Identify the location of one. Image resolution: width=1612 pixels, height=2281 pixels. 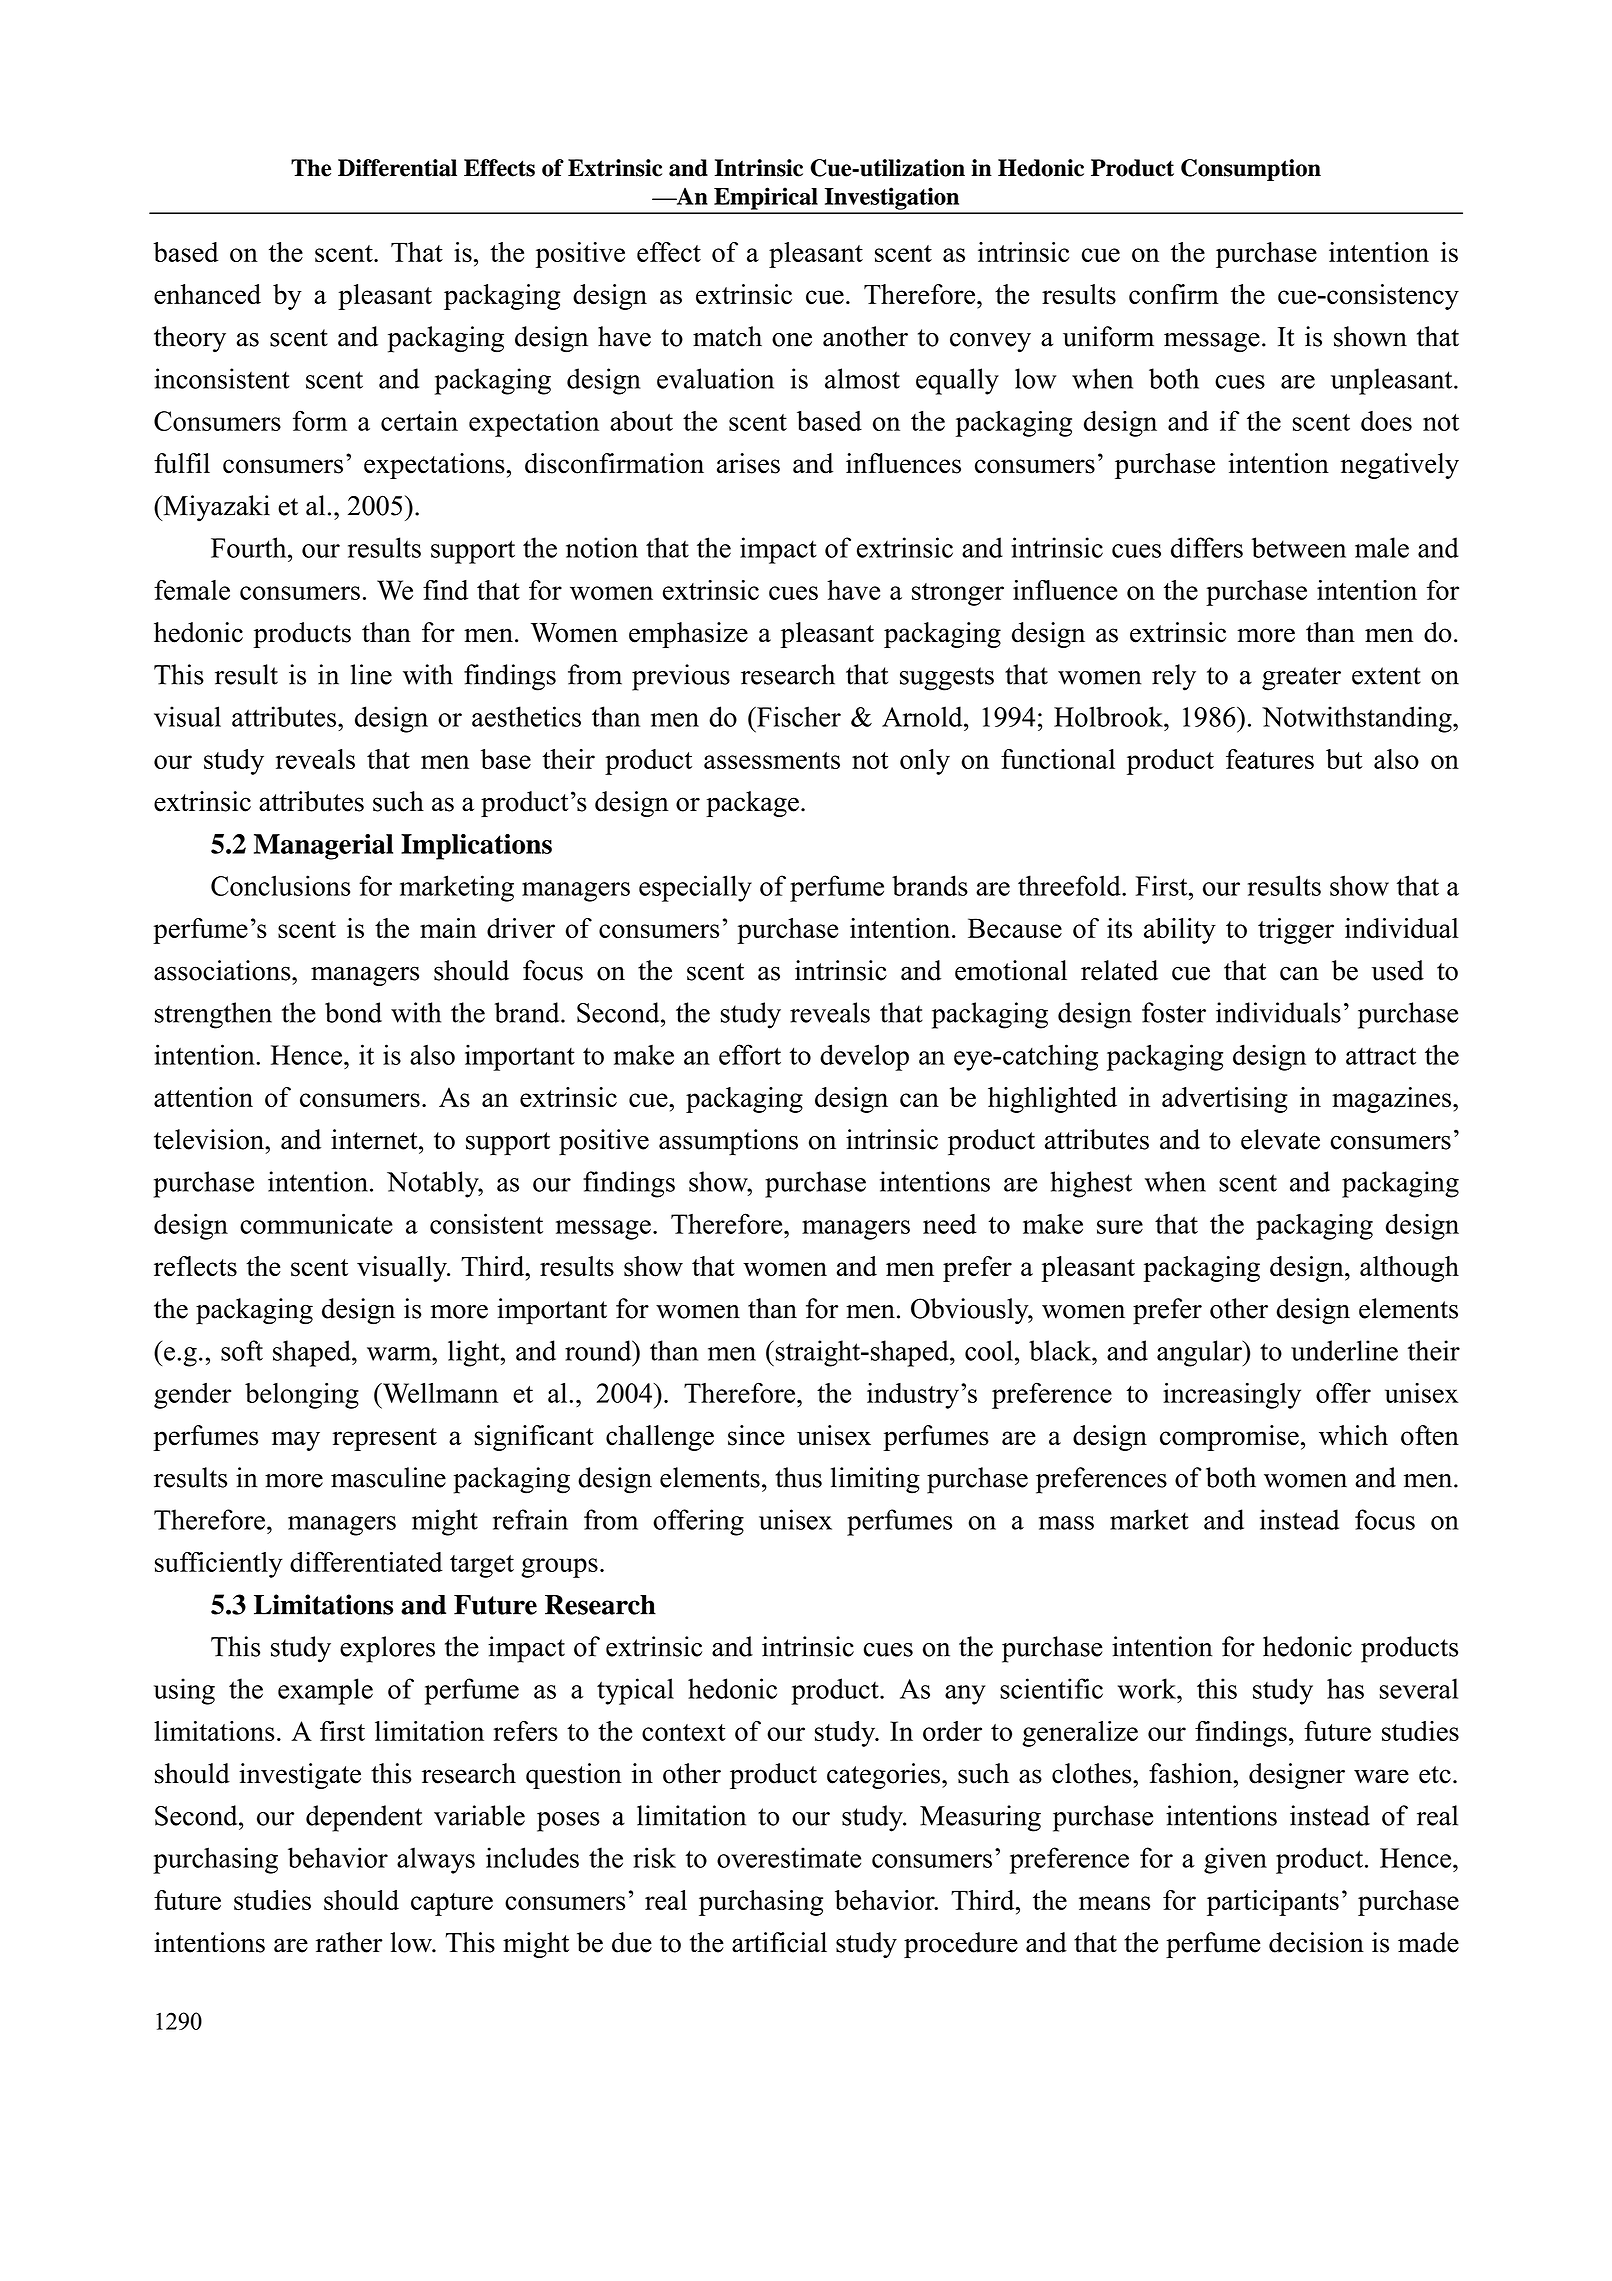
(792, 340).
